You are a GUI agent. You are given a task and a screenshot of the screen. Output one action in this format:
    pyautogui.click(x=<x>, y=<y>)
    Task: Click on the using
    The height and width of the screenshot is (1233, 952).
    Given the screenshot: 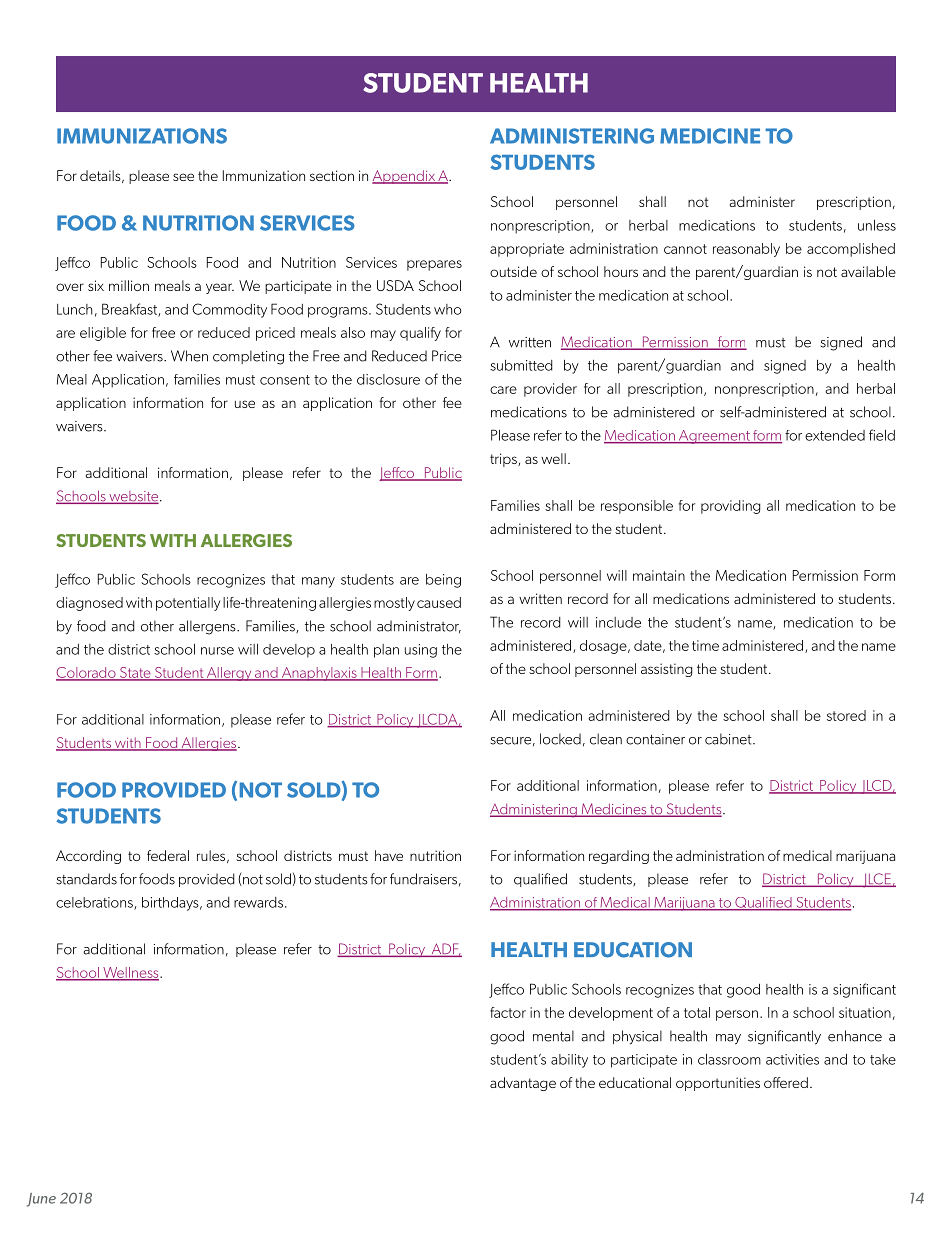 What is the action you would take?
    pyautogui.click(x=421, y=651)
